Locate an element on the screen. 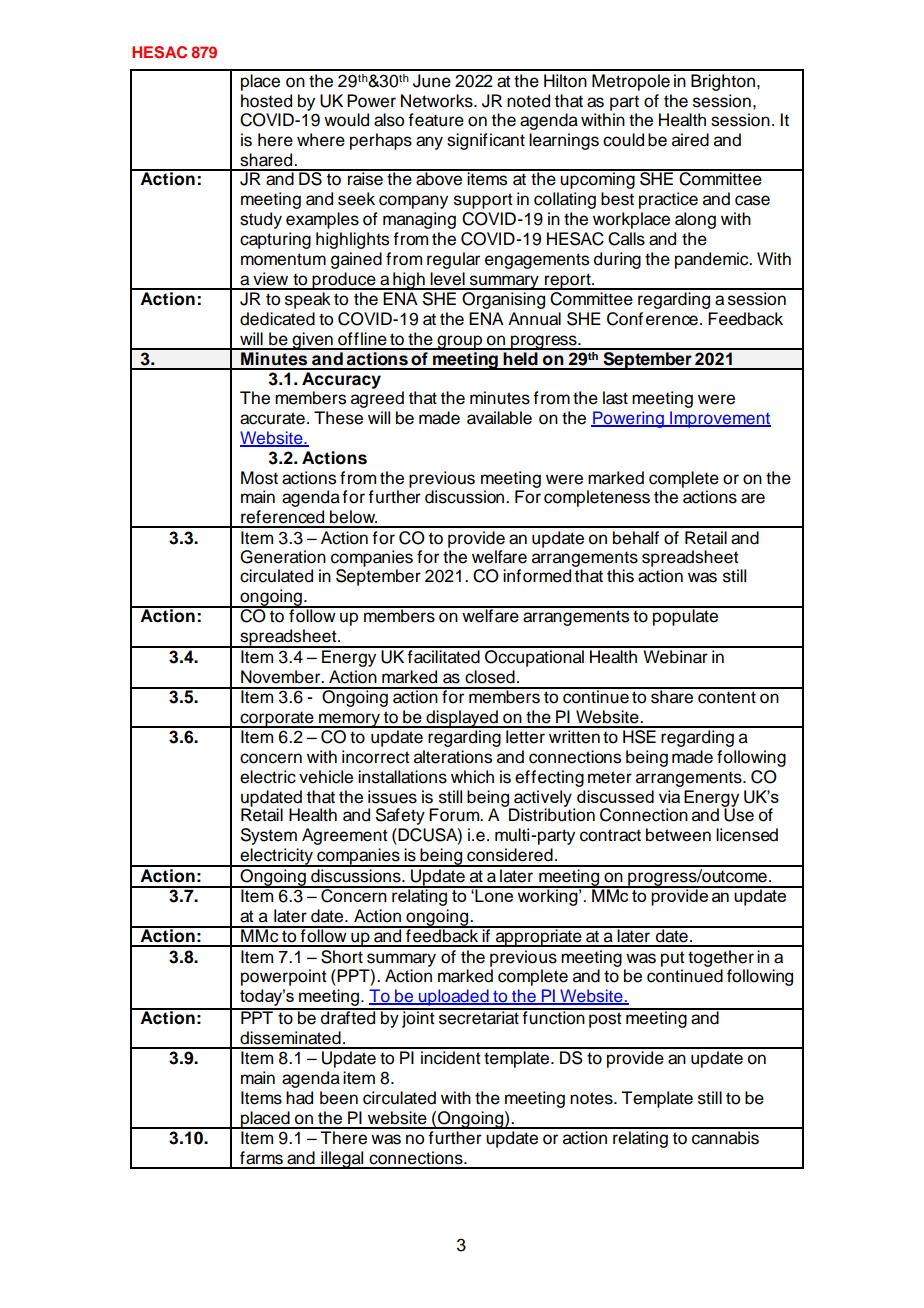  which is located at coordinates (472, 777).
